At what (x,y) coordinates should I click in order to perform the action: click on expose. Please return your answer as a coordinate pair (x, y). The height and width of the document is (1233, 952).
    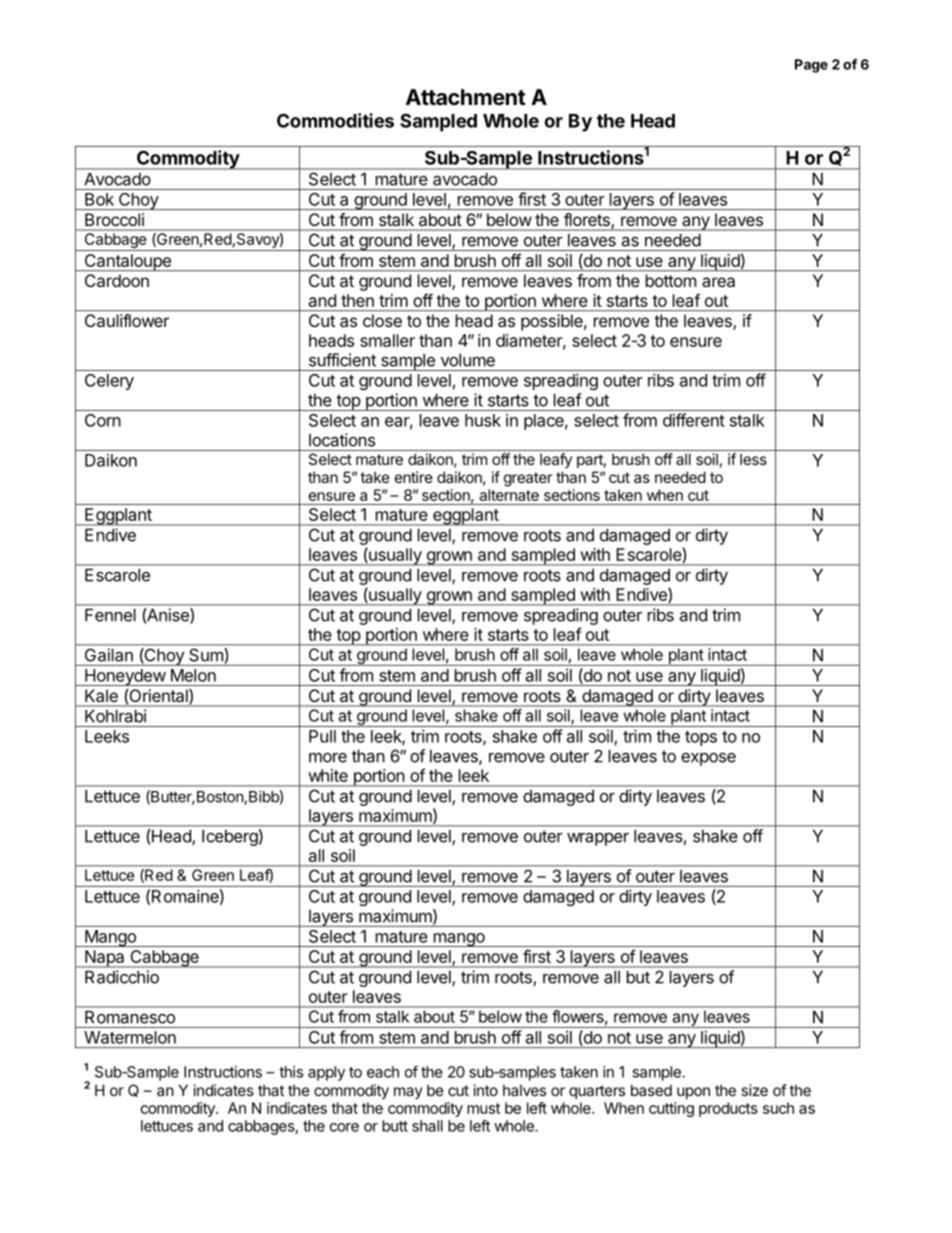
    Looking at the image, I should click on (708, 759).
